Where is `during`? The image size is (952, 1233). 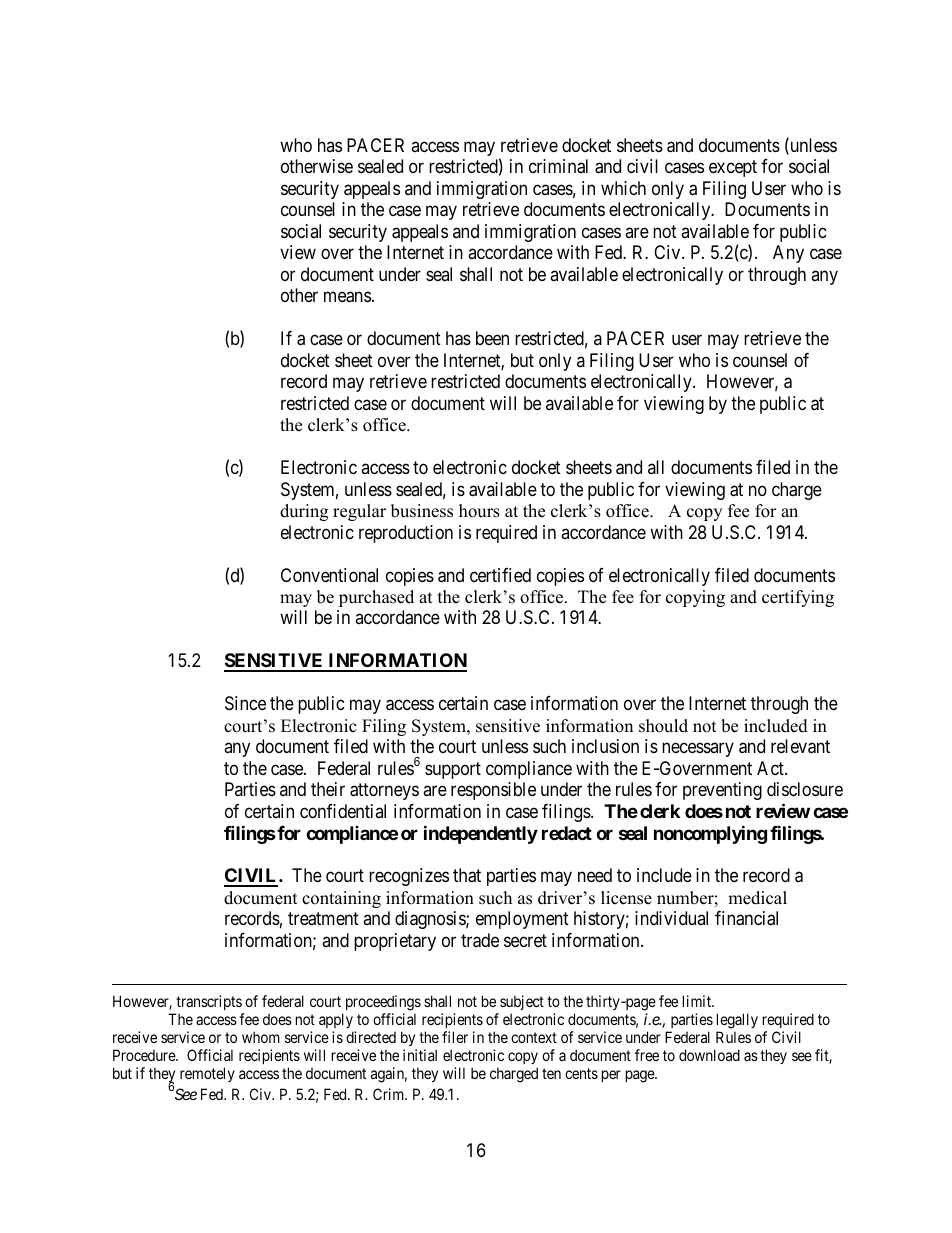 during is located at coordinates (304, 512).
